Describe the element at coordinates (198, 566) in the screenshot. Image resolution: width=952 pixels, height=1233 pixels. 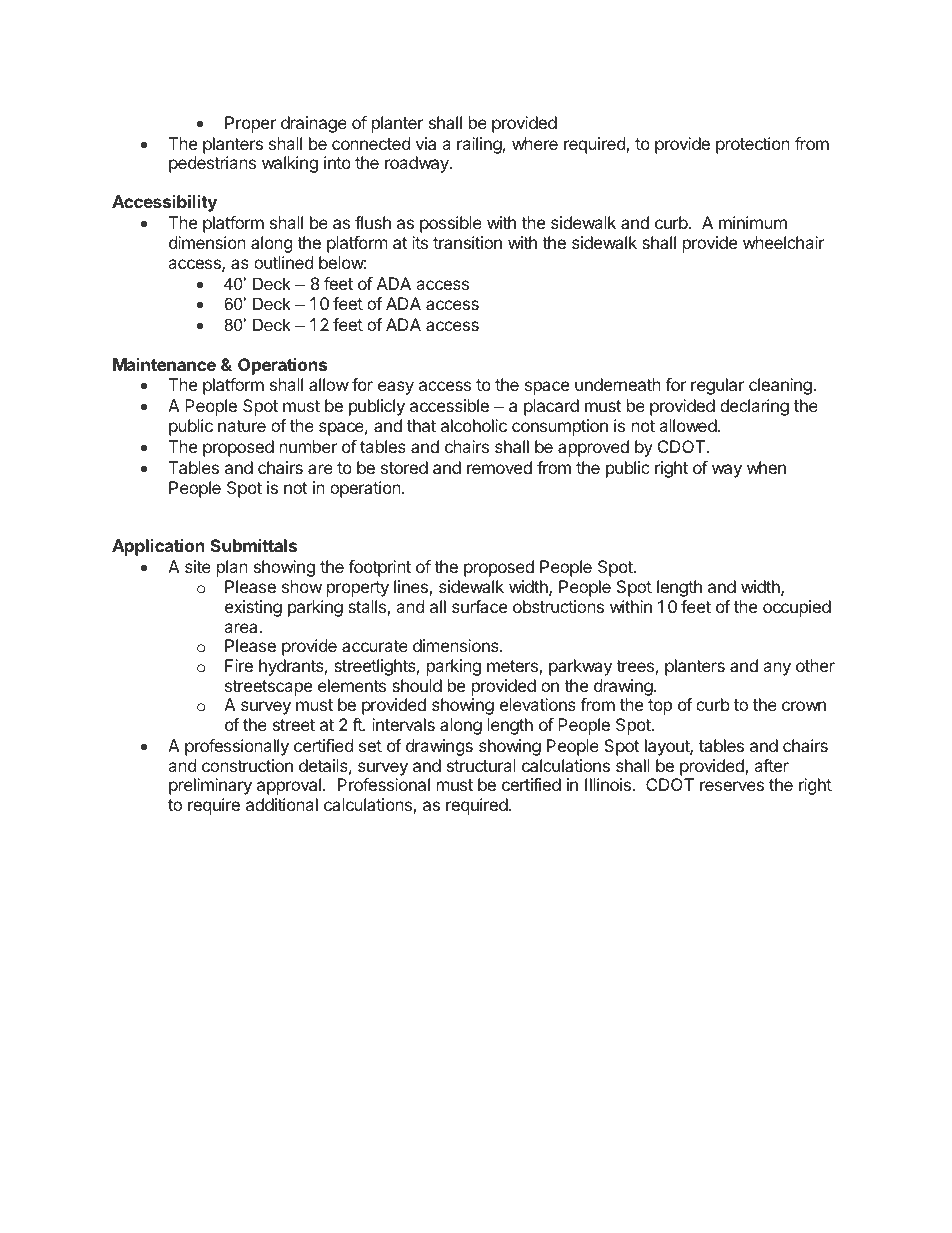
I see `site` at that location.
